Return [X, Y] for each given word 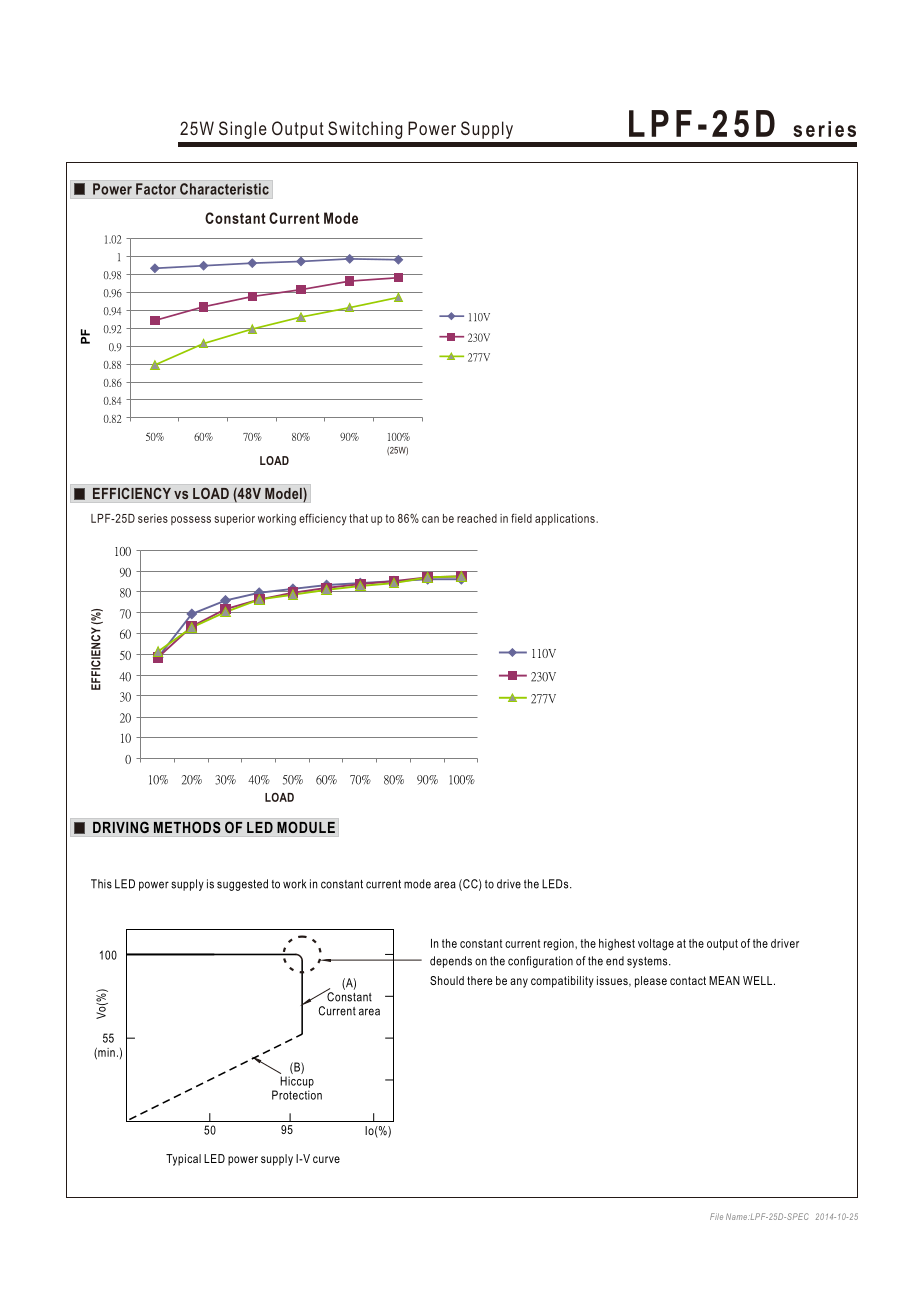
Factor [156, 189]
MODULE [306, 827]
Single [243, 130]
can [430, 519]
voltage [656, 945]
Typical [183, 1160]
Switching [365, 130]
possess [191, 520]
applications [566, 519]
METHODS [187, 827]
